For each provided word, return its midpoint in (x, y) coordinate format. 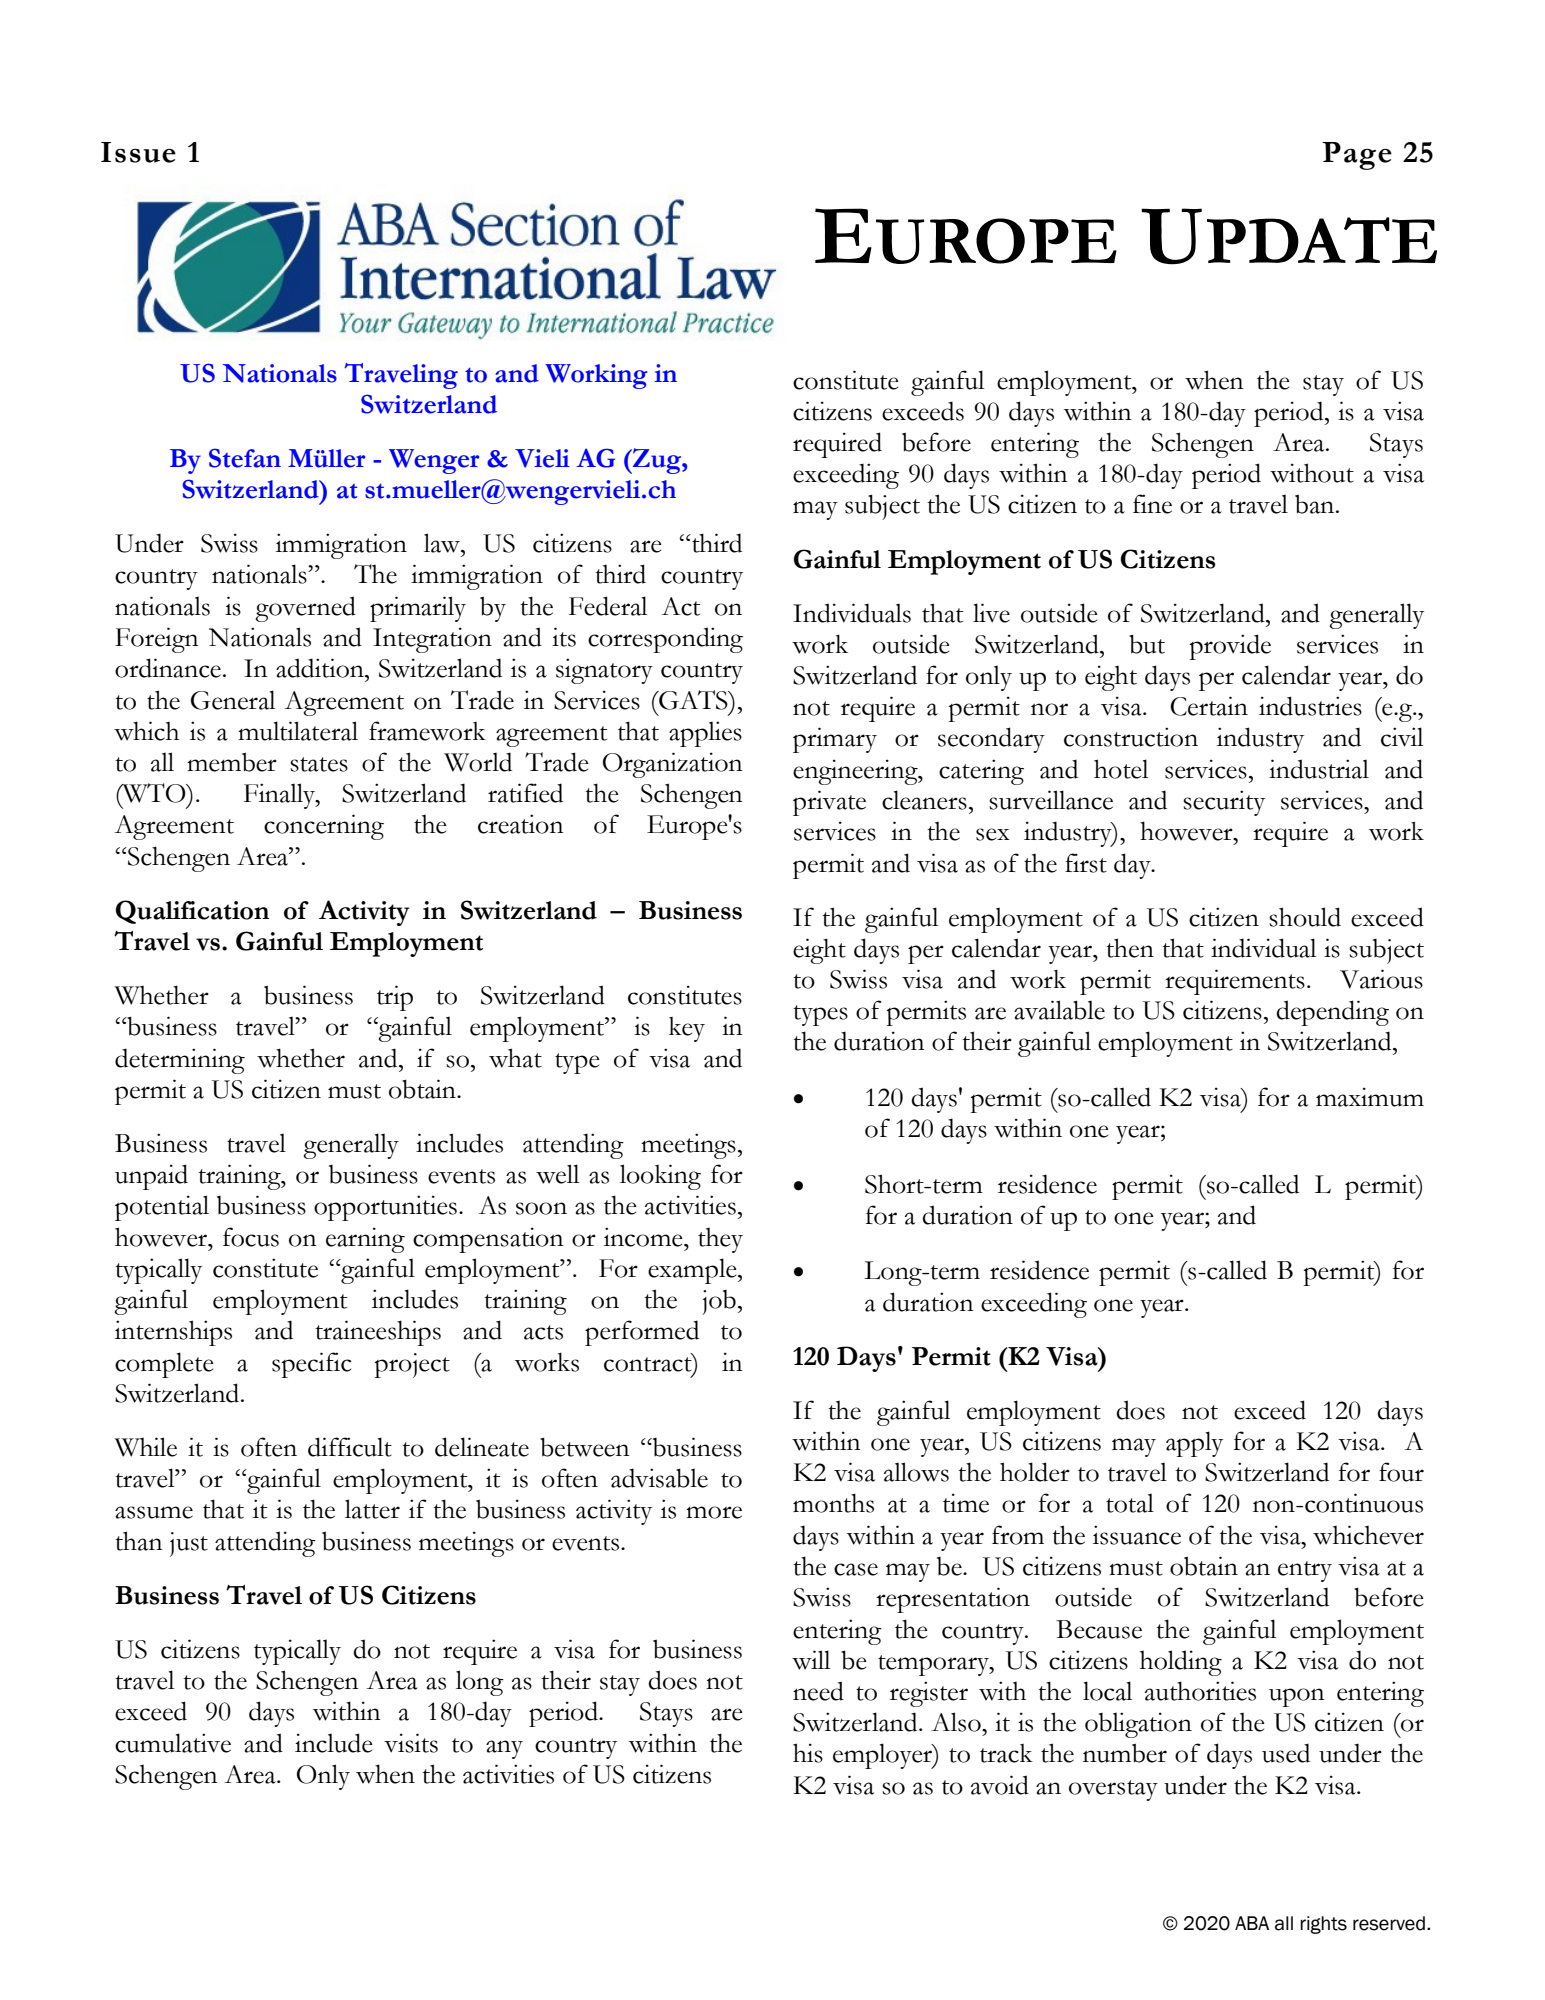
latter (372, 1509)
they (720, 1240)
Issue (138, 152)
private (829, 803)
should (1305, 917)
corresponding (665, 640)
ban (1316, 504)
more (714, 1512)
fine (1152, 504)
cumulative (173, 1743)
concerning (324, 827)
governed (306, 609)
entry (1305, 1571)
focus (251, 1237)
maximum (1370, 1097)
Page (1357, 156)
